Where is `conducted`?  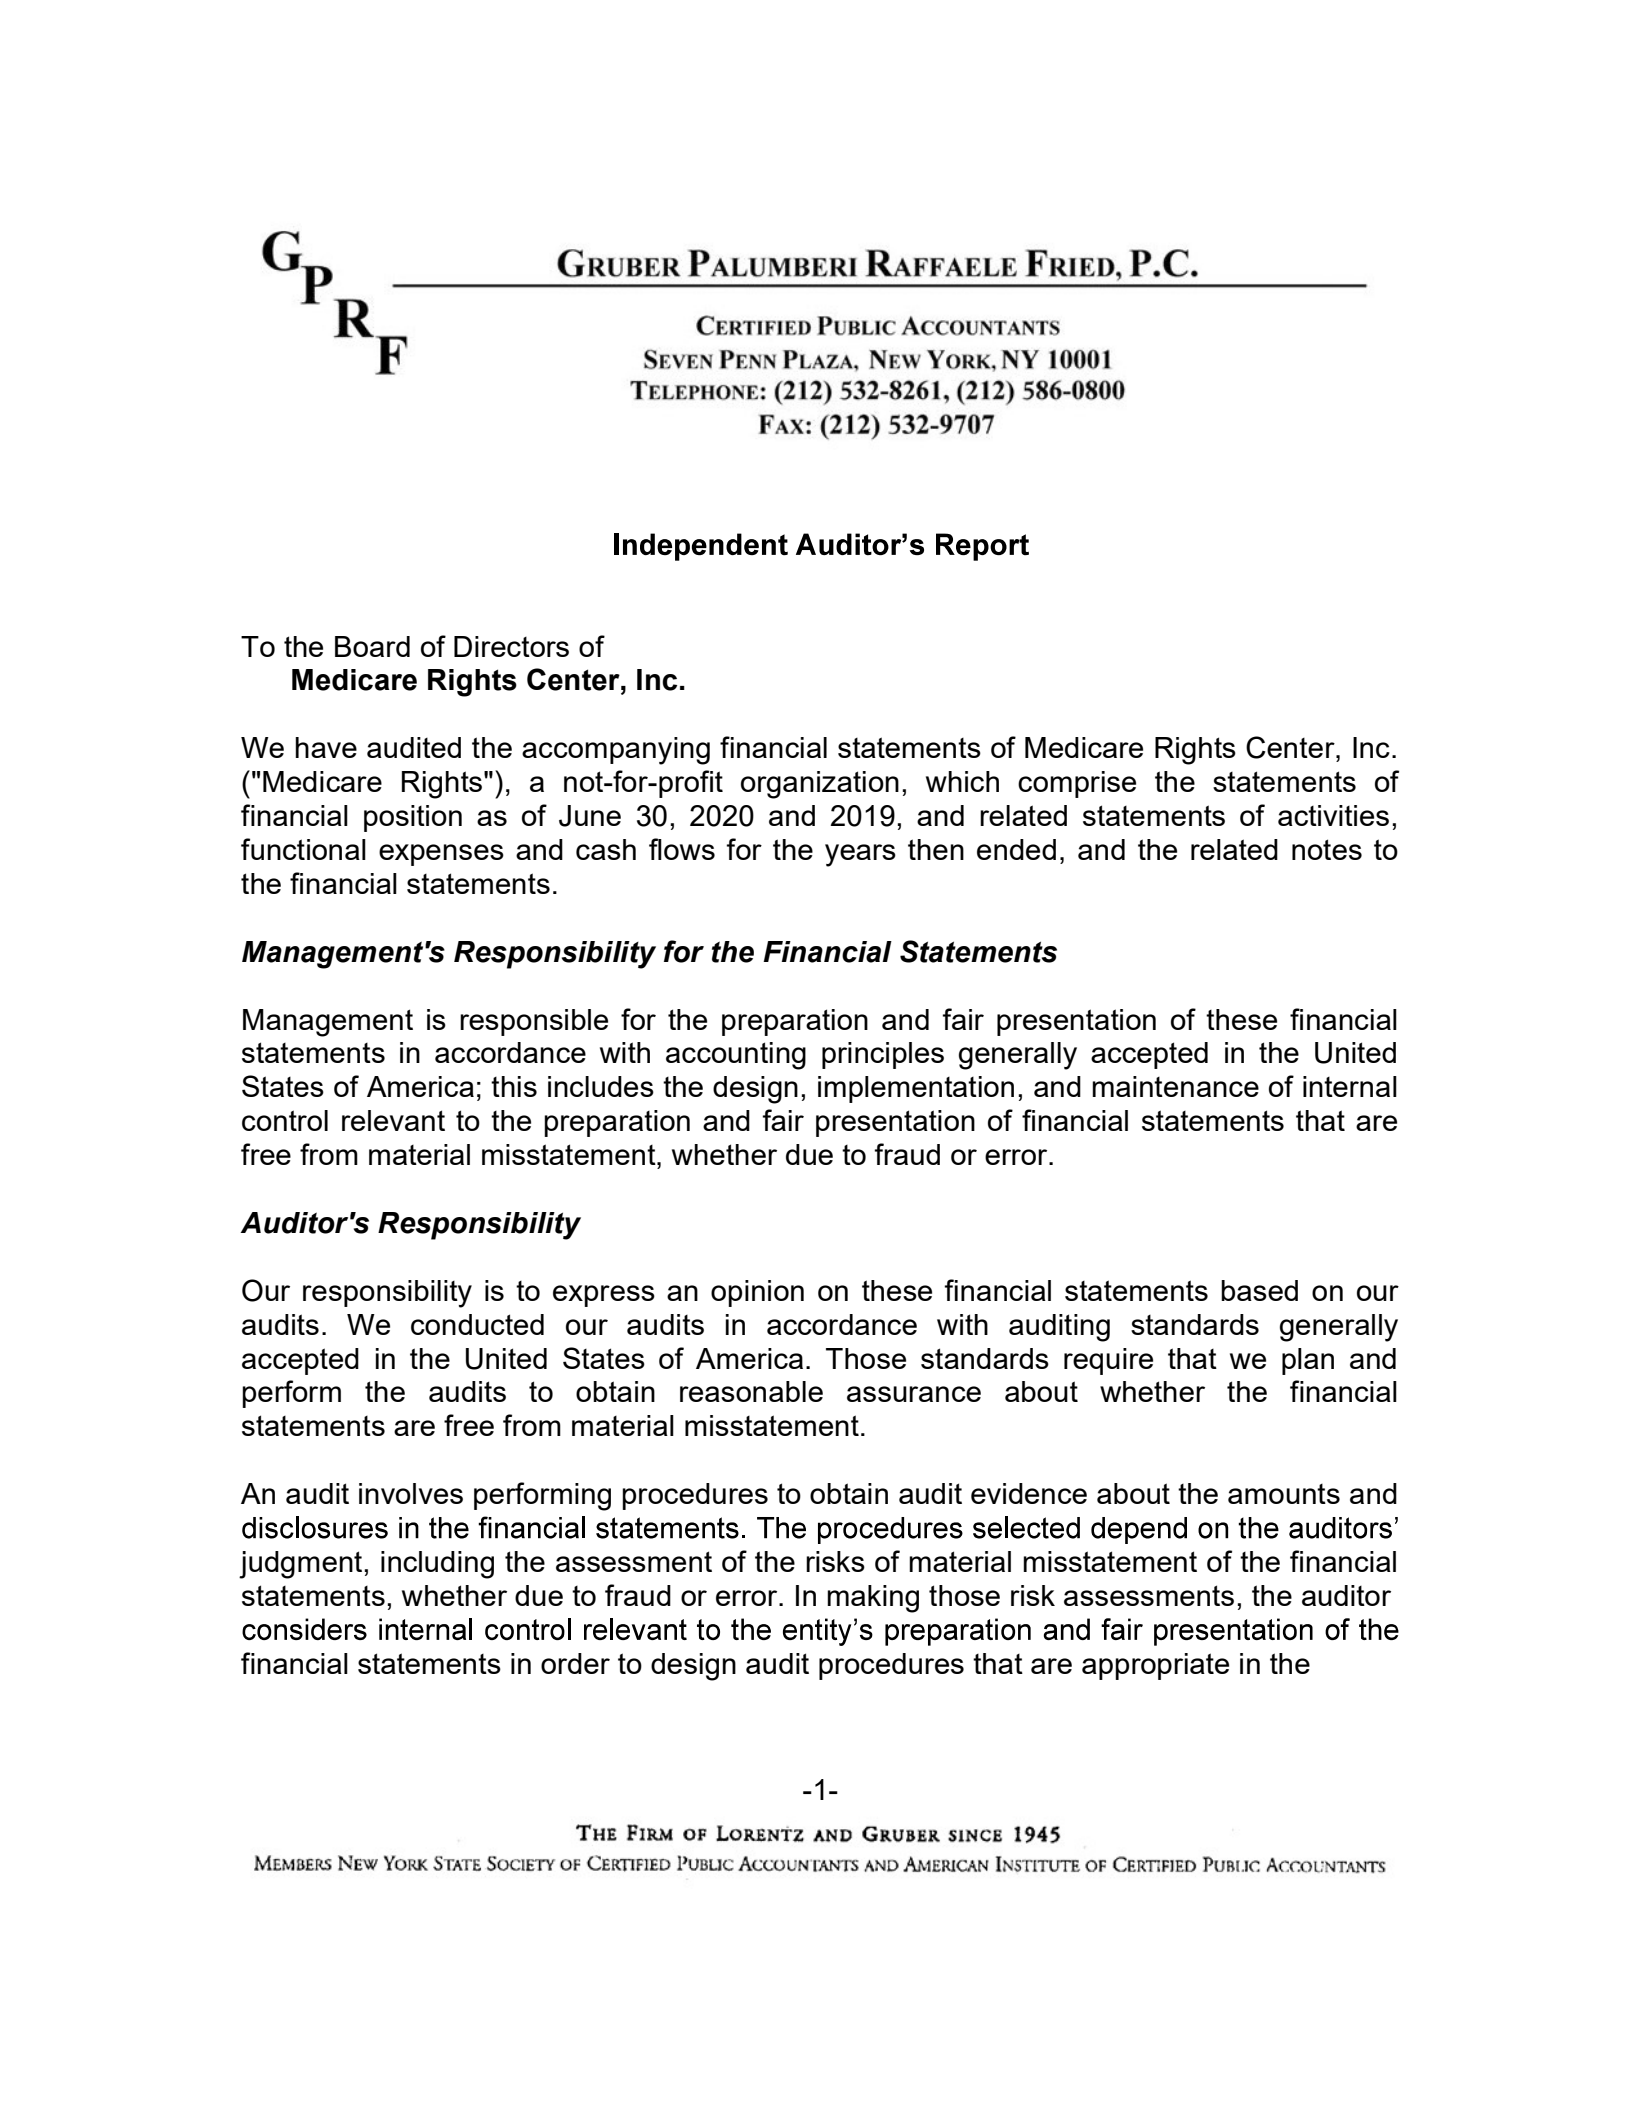 conducted is located at coordinates (477, 1324).
